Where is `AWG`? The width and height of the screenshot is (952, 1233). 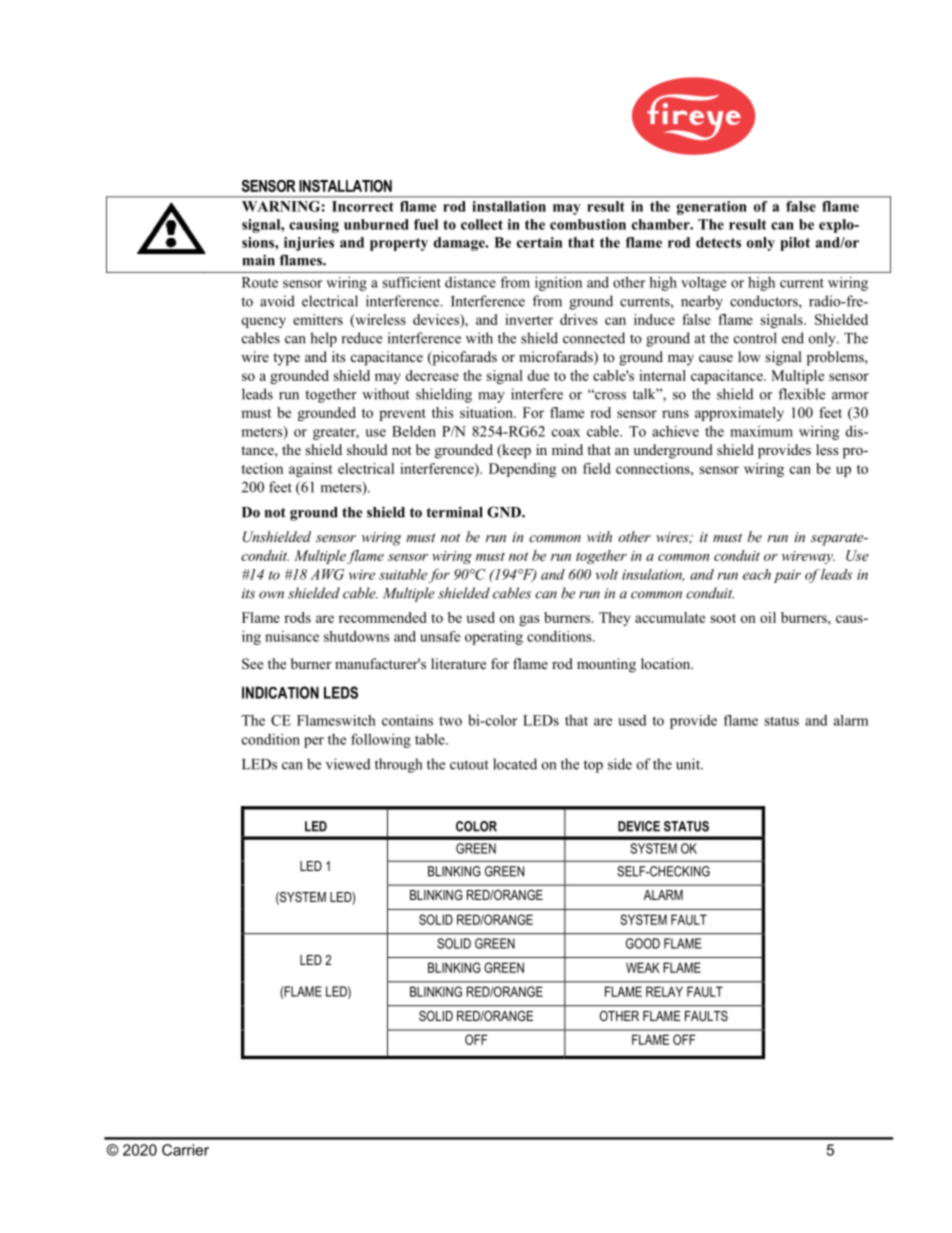
AWG is located at coordinates (327, 574).
